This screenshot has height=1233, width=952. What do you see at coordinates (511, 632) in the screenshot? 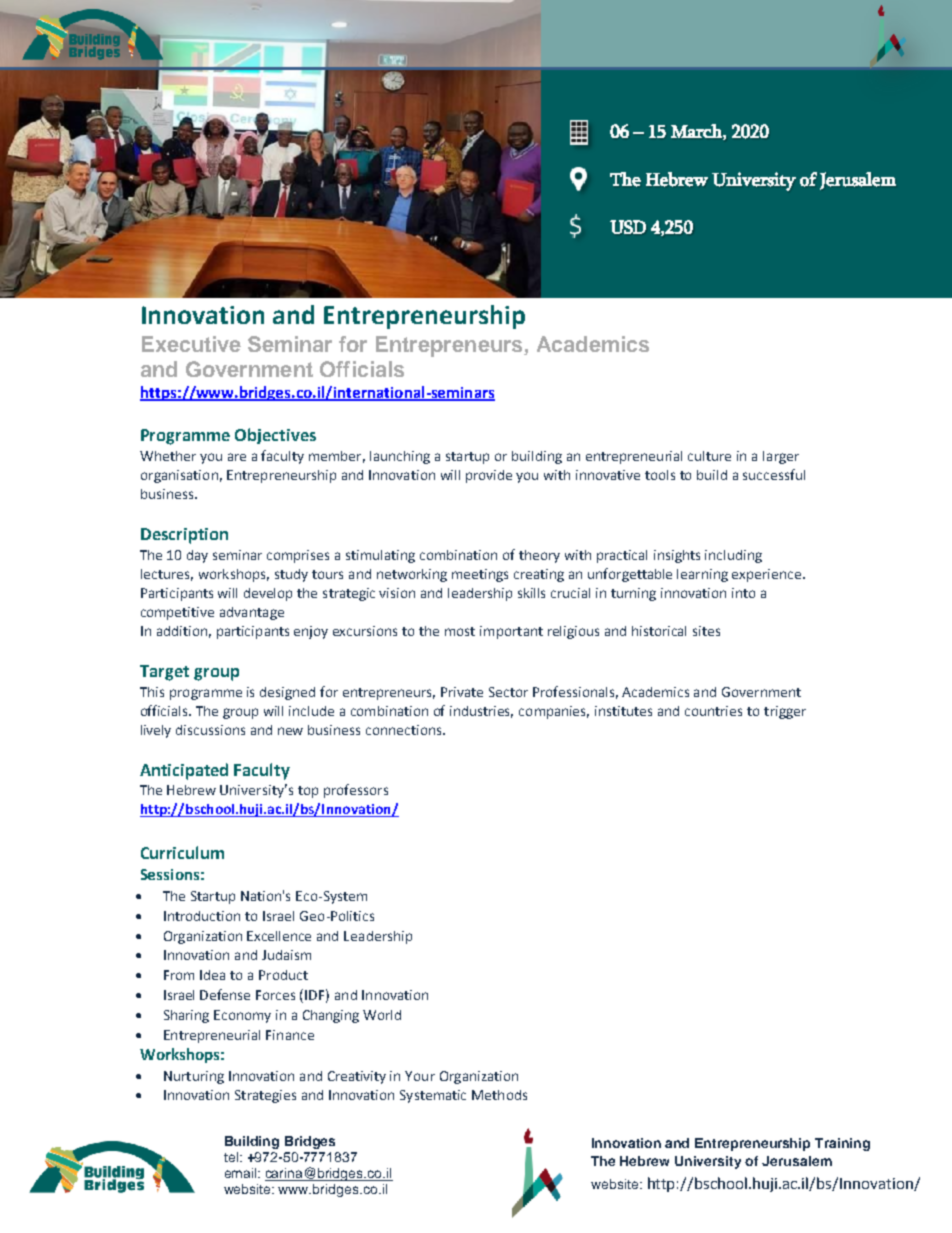
I see `important` at bounding box center [511, 632].
